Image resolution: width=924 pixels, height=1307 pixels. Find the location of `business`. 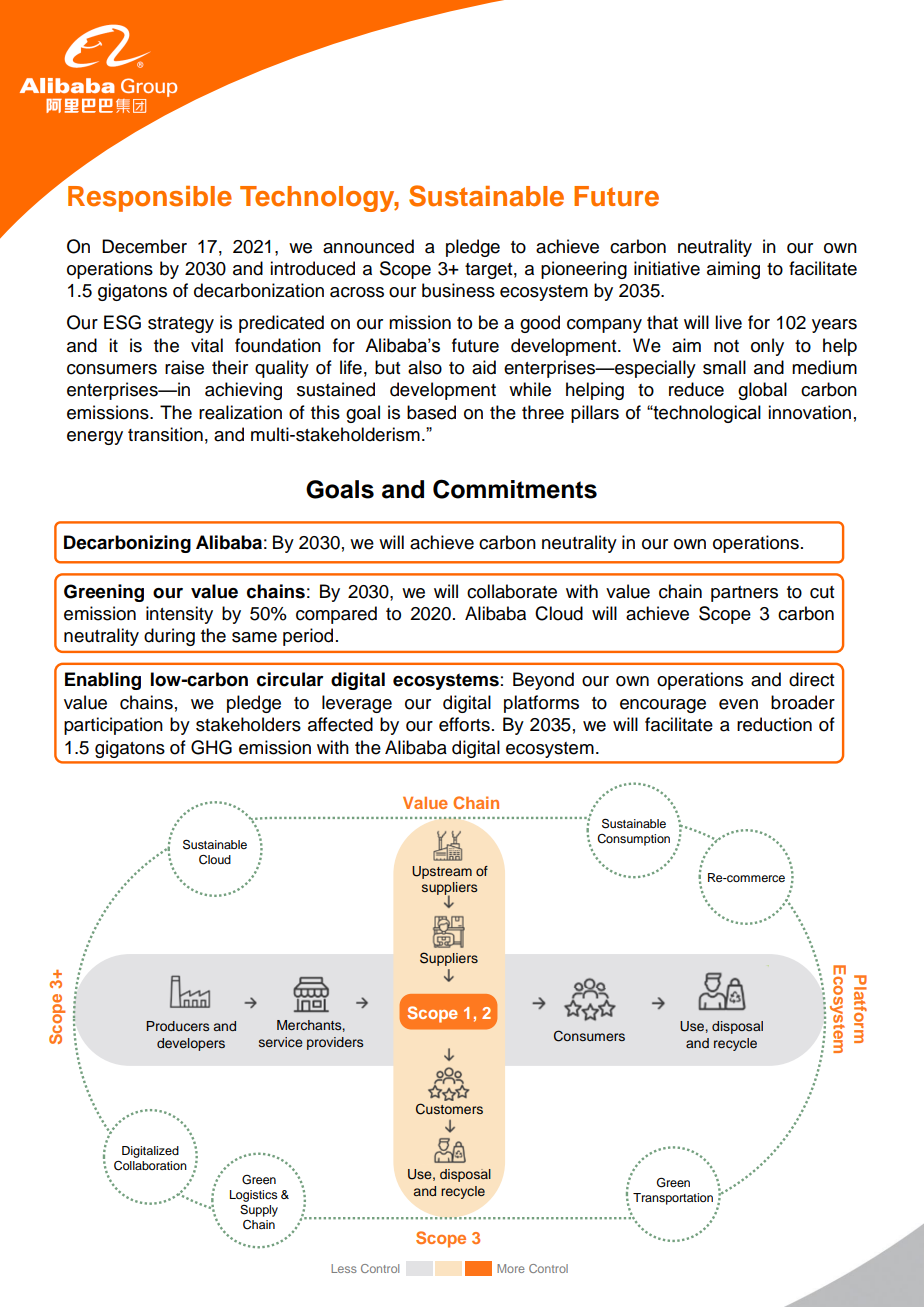

business is located at coordinates (458, 290).
